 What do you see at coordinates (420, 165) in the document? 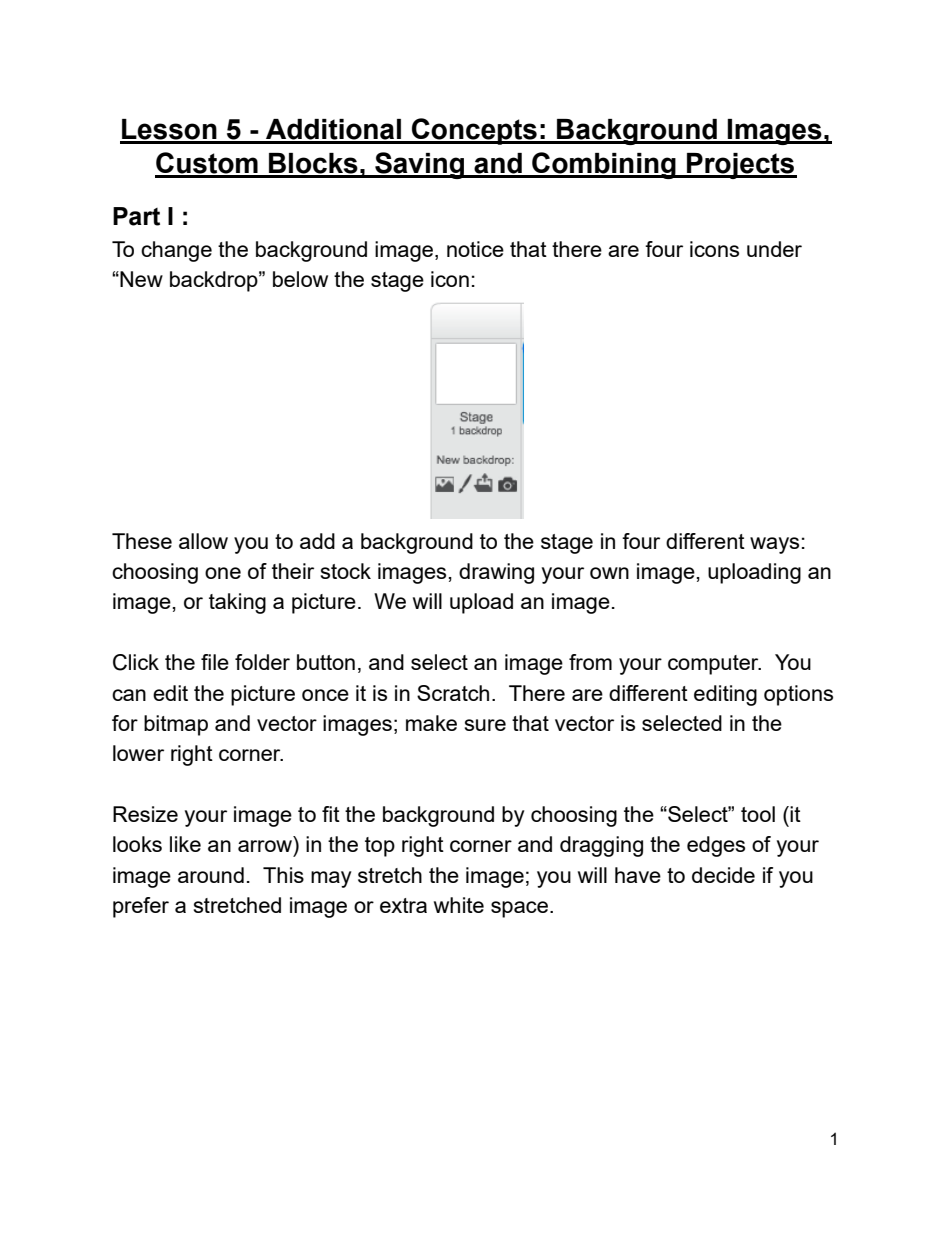
I see `Saving` at bounding box center [420, 165].
